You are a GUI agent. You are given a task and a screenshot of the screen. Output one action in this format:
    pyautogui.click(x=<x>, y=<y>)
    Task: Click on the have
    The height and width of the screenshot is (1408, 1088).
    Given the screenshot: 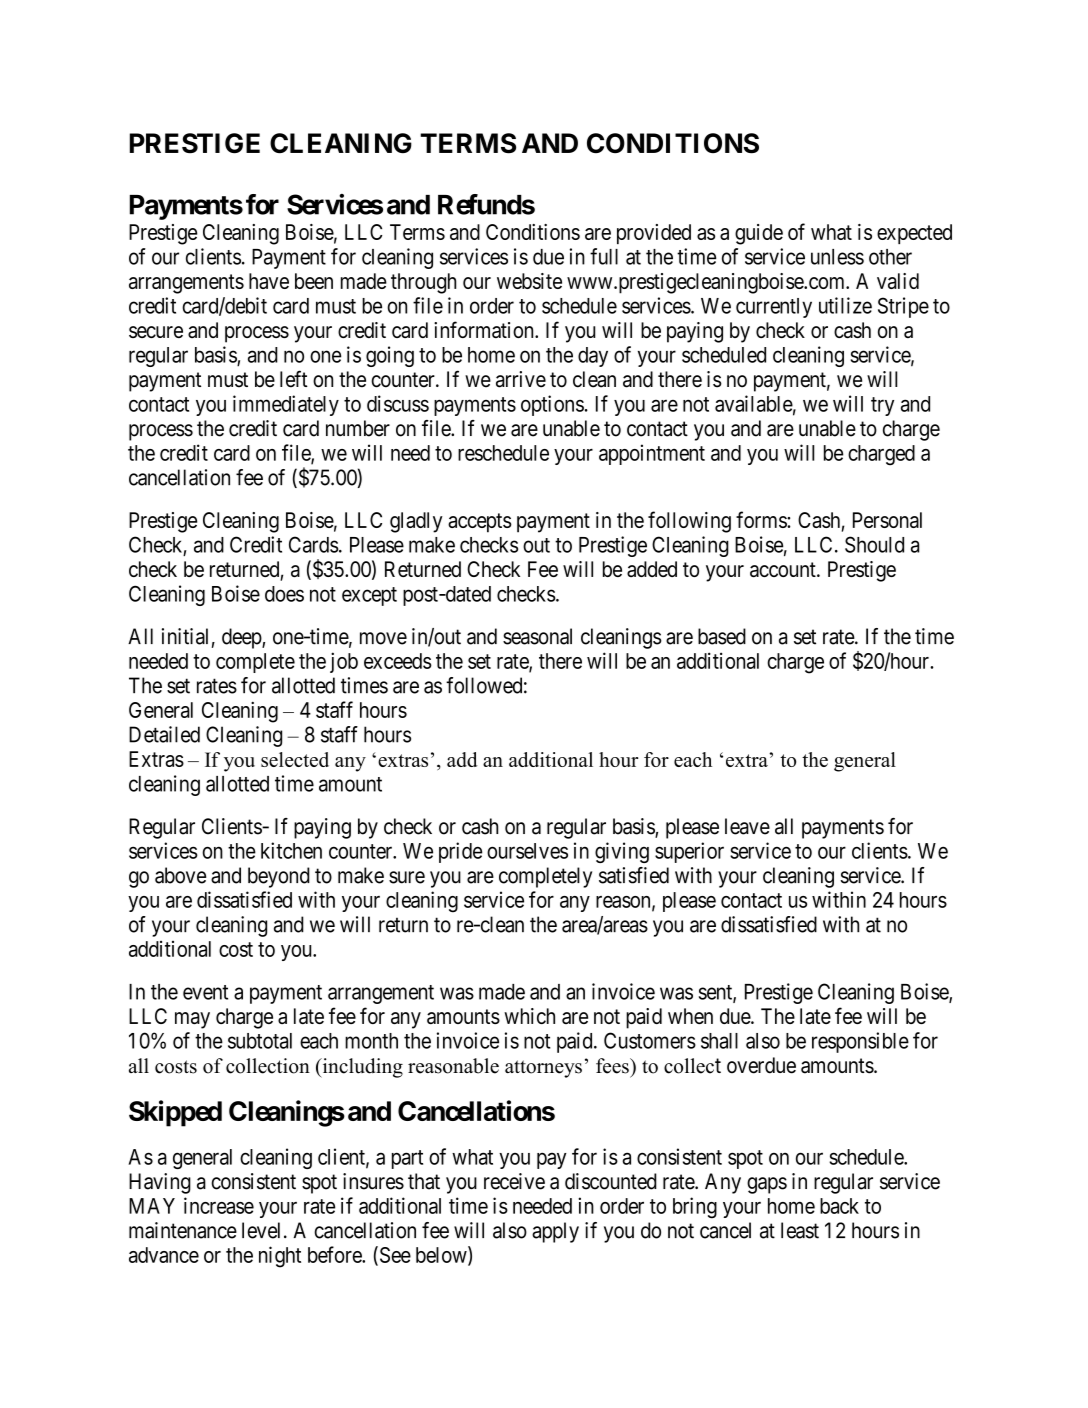 What is the action you would take?
    pyautogui.click(x=269, y=281)
